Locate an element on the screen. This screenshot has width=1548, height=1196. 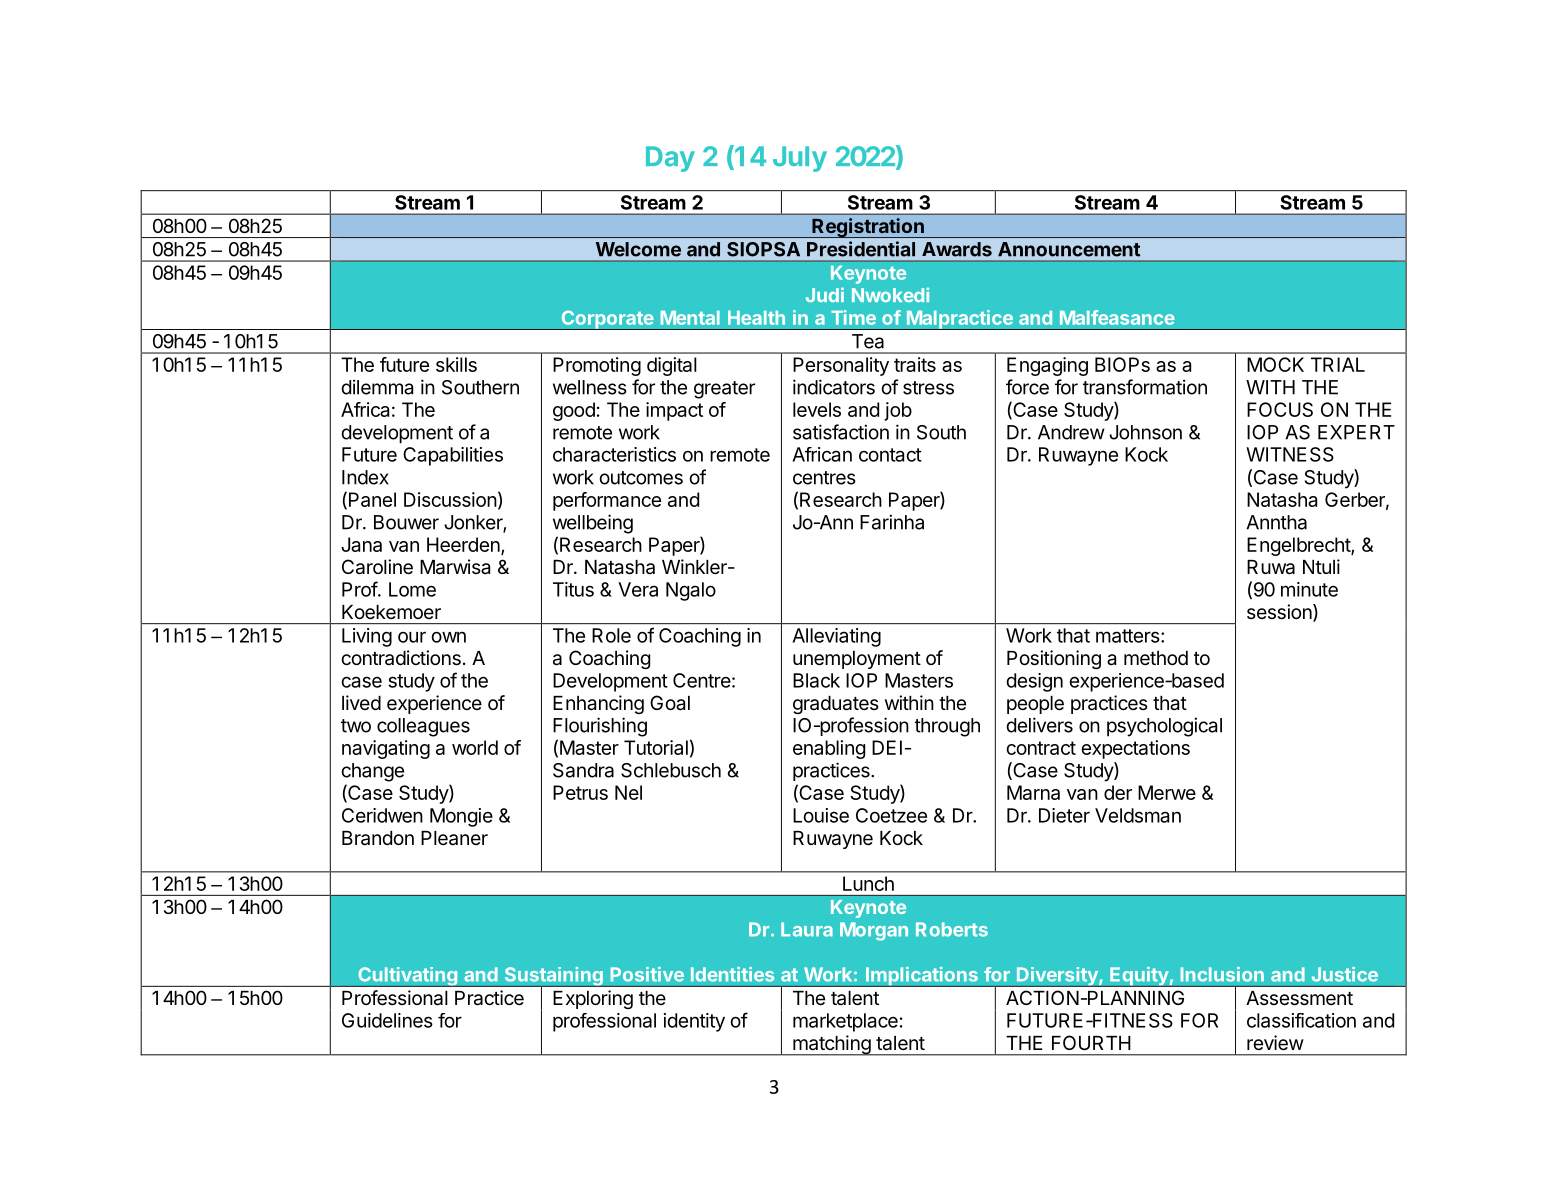
psychological is located at coordinates (1164, 727).
